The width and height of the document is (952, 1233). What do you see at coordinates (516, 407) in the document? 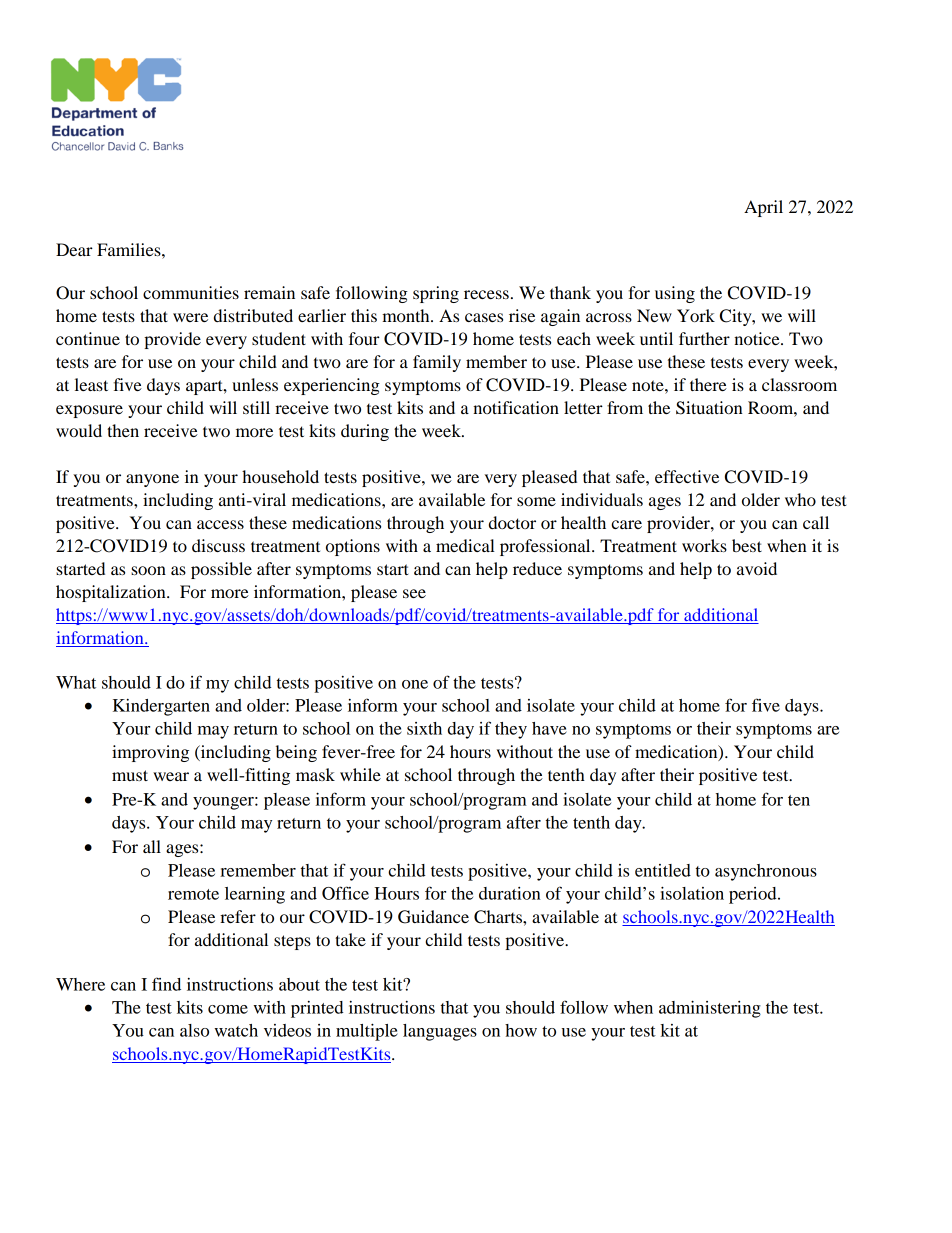
I see `notification` at bounding box center [516, 407].
